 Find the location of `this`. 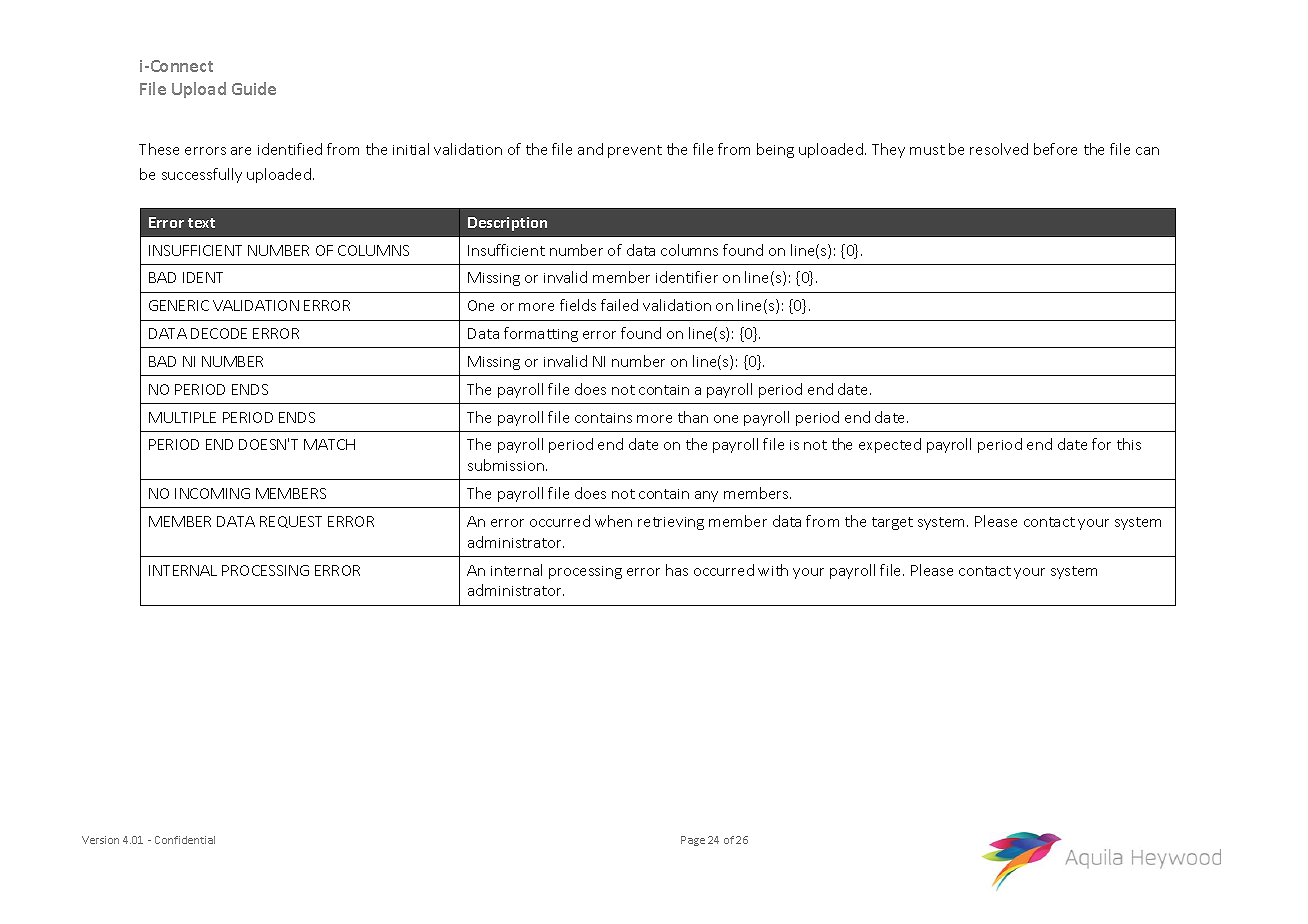

this is located at coordinates (1129, 444).
